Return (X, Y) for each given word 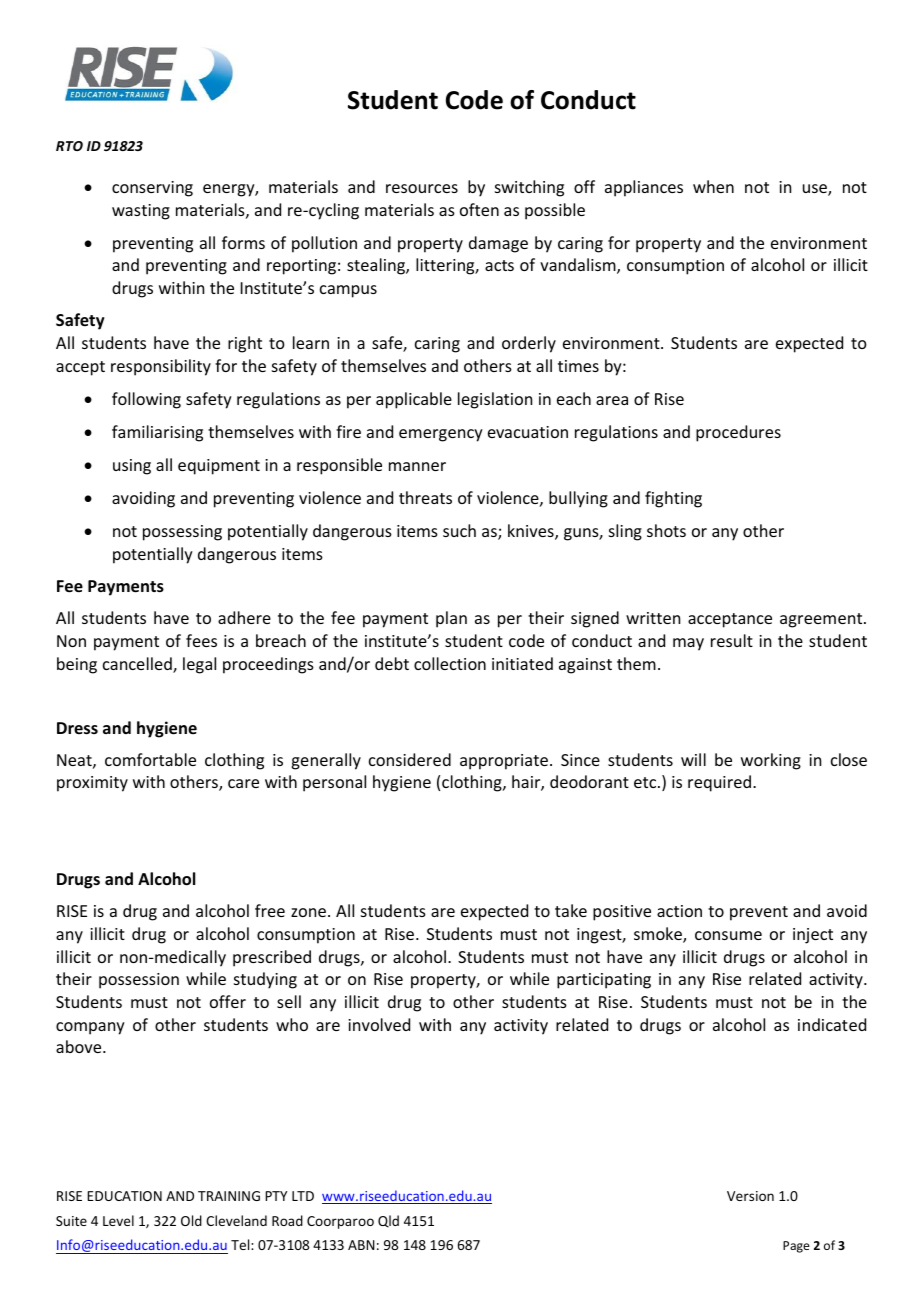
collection (450, 663)
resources (422, 188)
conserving (152, 189)
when (713, 186)
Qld (388, 1221)
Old (191, 1220)
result (732, 640)
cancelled (138, 665)
